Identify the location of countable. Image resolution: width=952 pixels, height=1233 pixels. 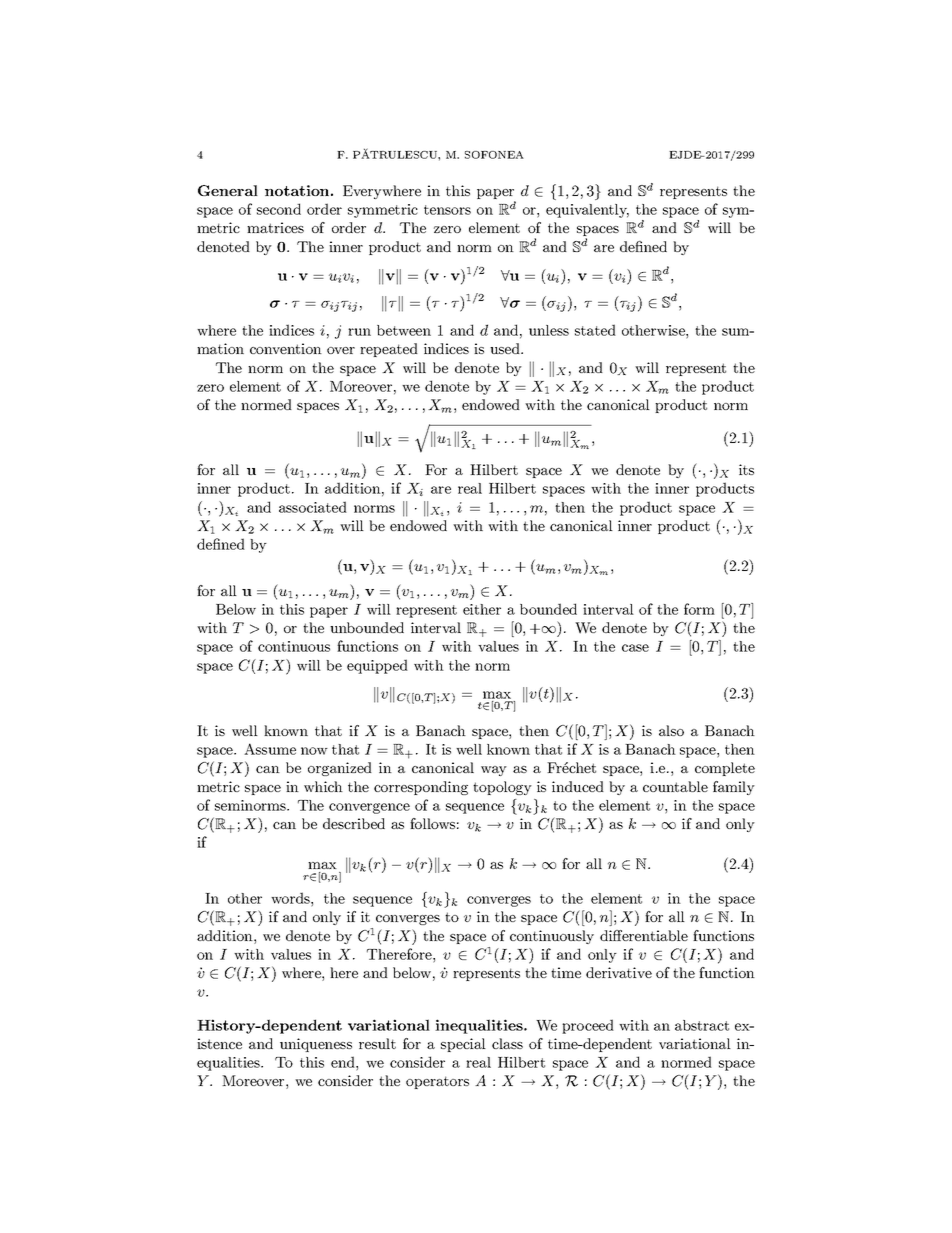
(675, 786).
